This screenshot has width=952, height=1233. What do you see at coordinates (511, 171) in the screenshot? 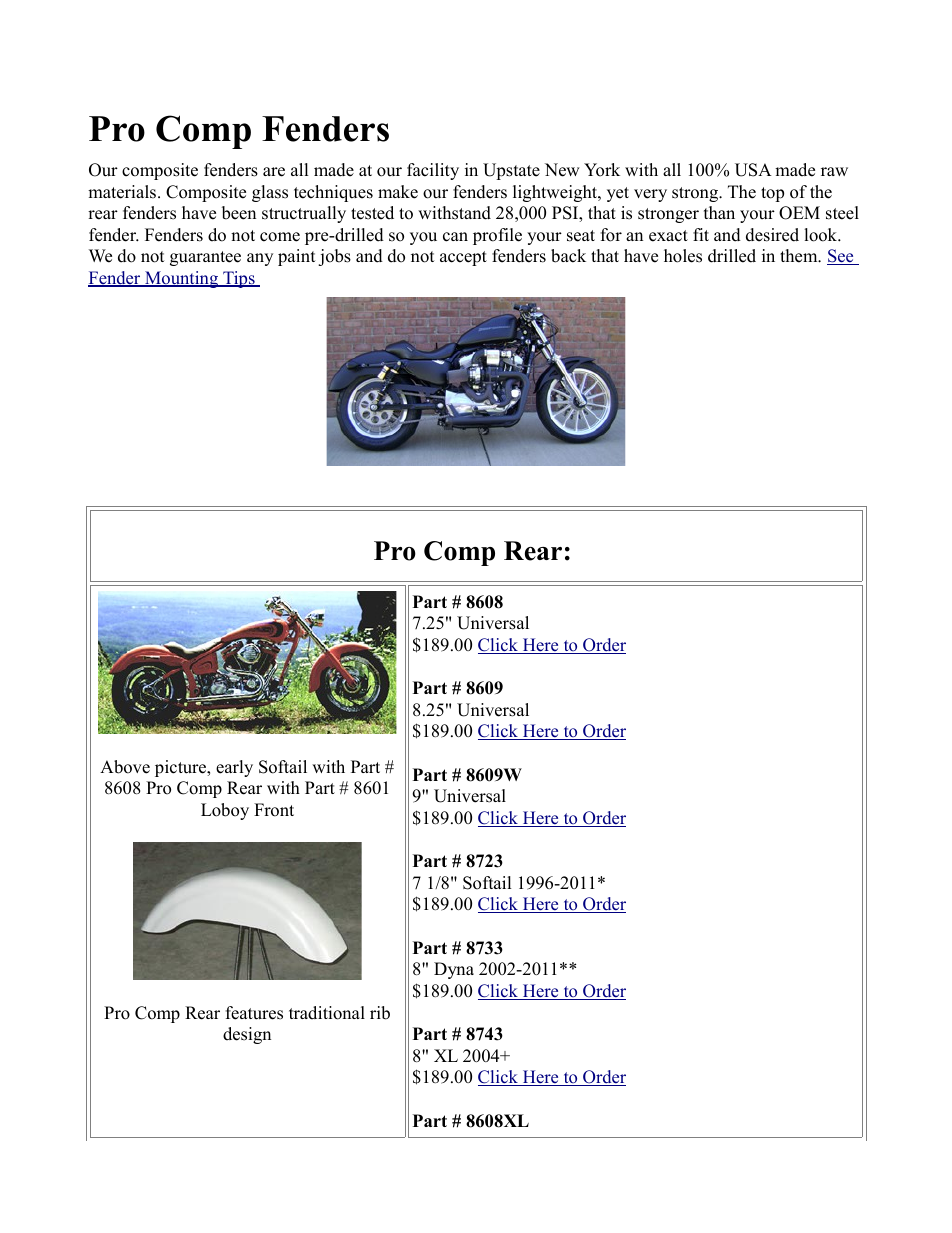
I see `Upstate` at bounding box center [511, 171].
